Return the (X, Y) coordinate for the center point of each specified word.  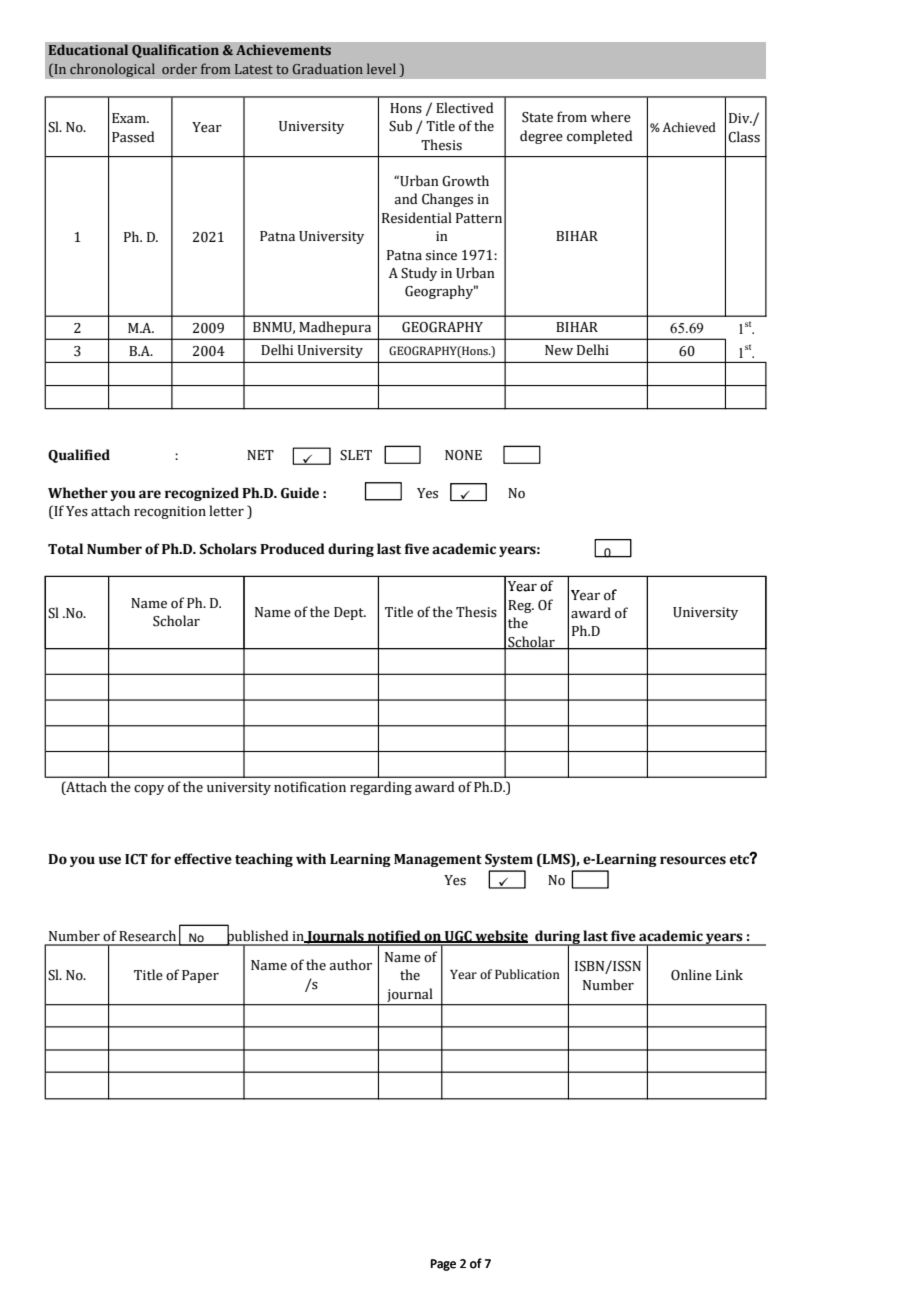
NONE (463, 455)
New (559, 350)
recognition (170, 512)
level (381, 68)
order (179, 68)
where (611, 117)
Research (147, 936)
